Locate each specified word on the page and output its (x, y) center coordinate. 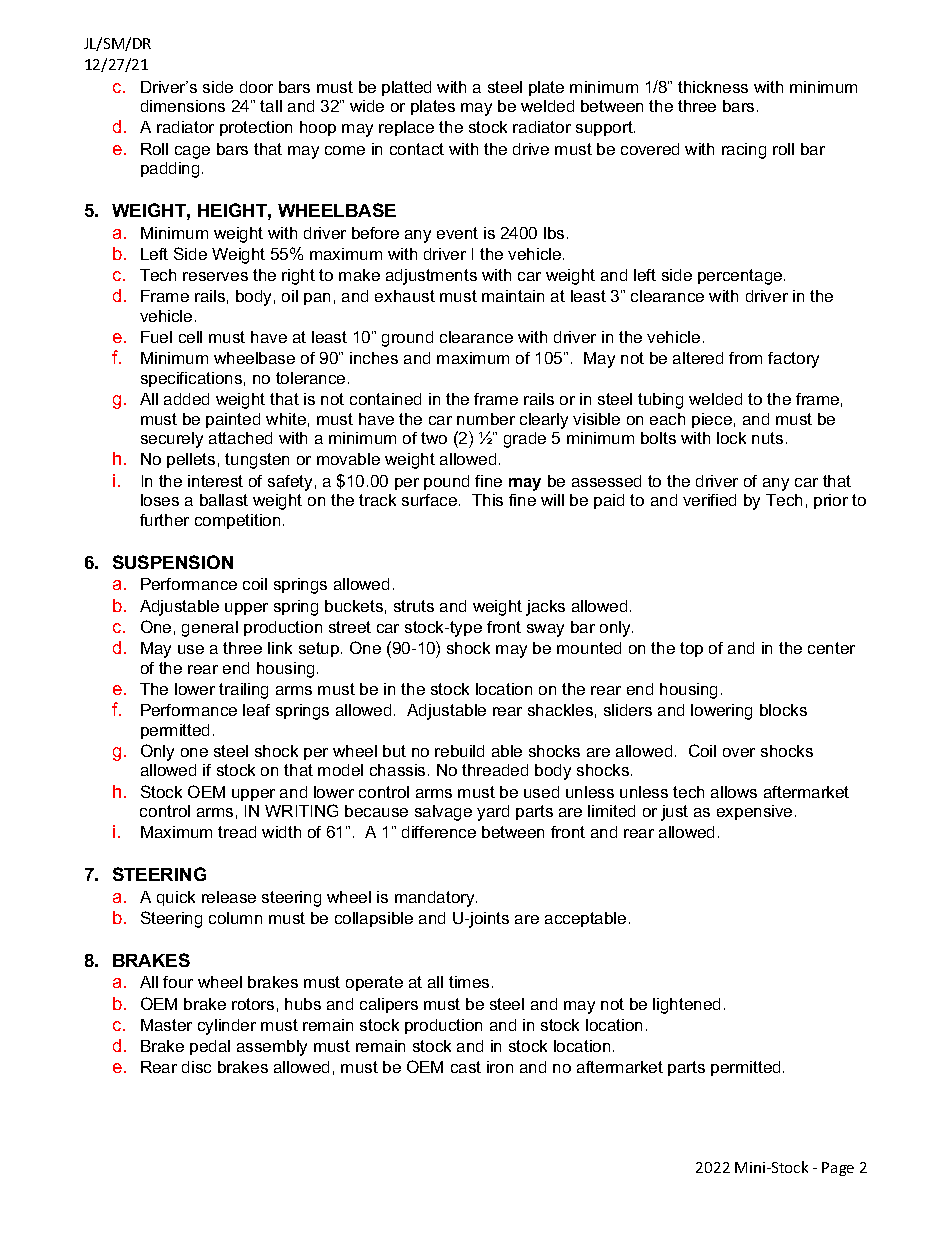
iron (500, 1067)
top (691, 649)
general (210, 629)
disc (196, 1067)
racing (744, 151)
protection (256, 128)
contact (417, 149)
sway (545, 630)
